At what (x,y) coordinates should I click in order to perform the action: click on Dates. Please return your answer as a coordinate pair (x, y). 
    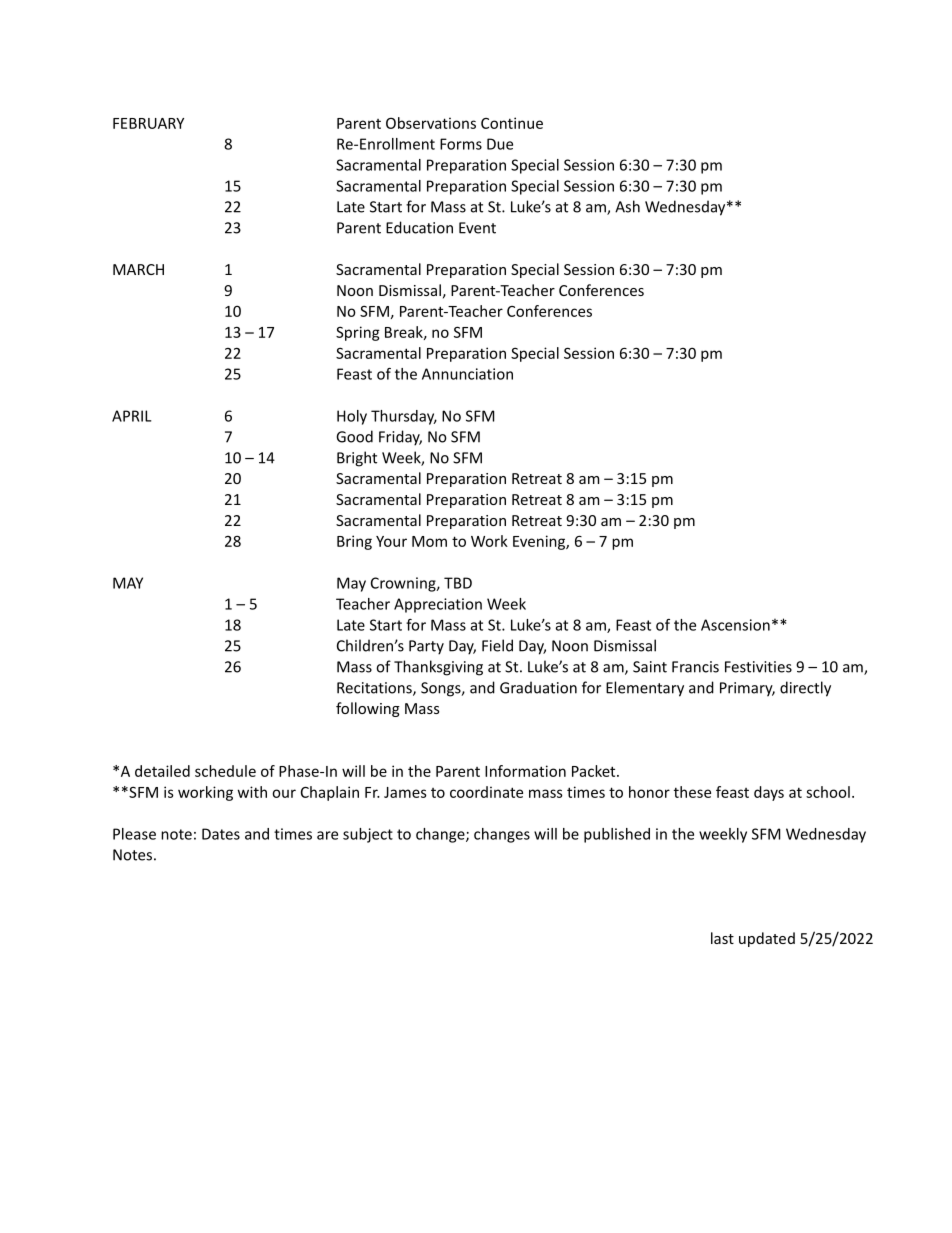
    Looking at the image, I should click on (221, 834).
